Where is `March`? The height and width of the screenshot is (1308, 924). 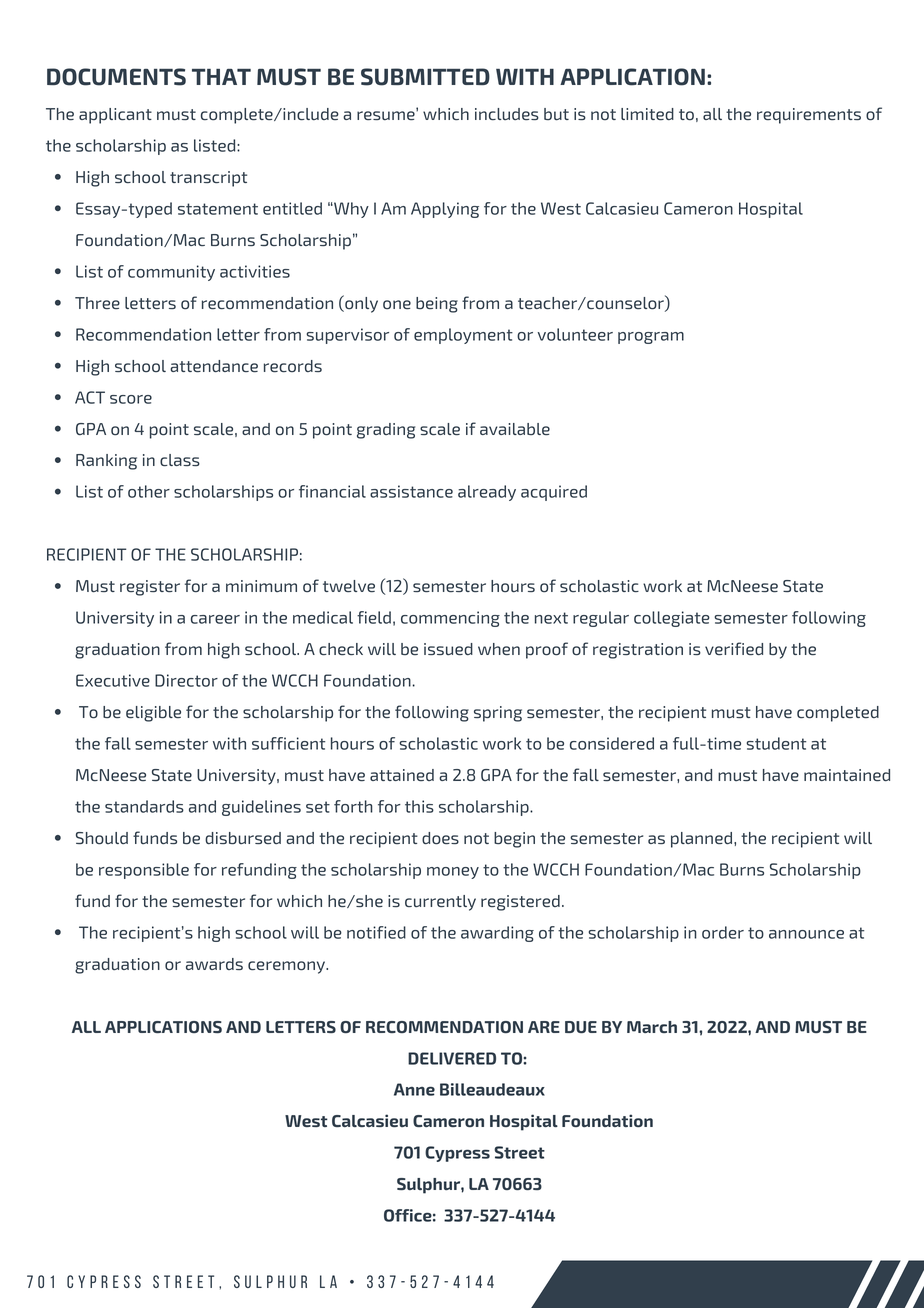 March is located at coordinates (652, 1027).
